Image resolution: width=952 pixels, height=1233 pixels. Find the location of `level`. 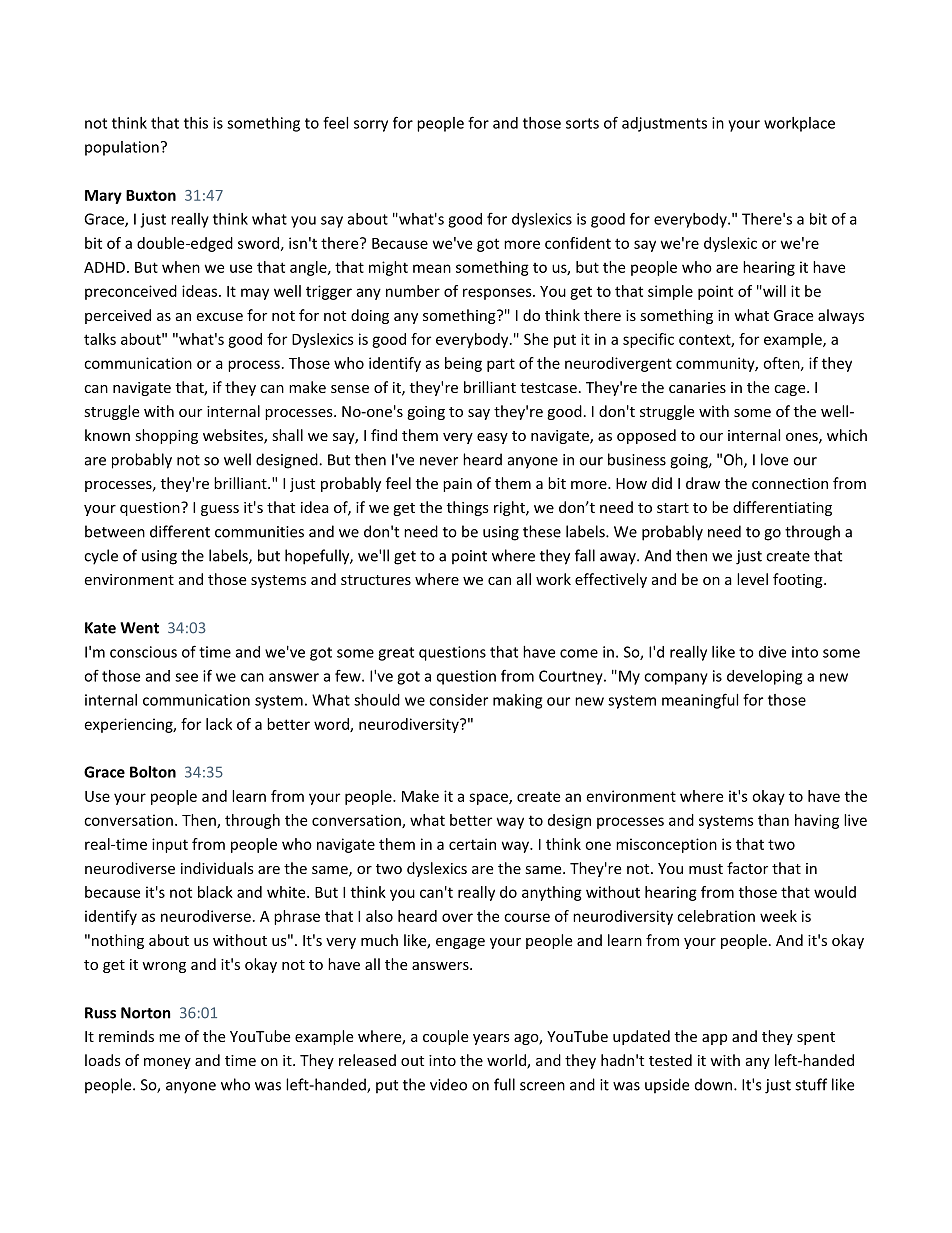

level is located at coordinates (752, 579).
